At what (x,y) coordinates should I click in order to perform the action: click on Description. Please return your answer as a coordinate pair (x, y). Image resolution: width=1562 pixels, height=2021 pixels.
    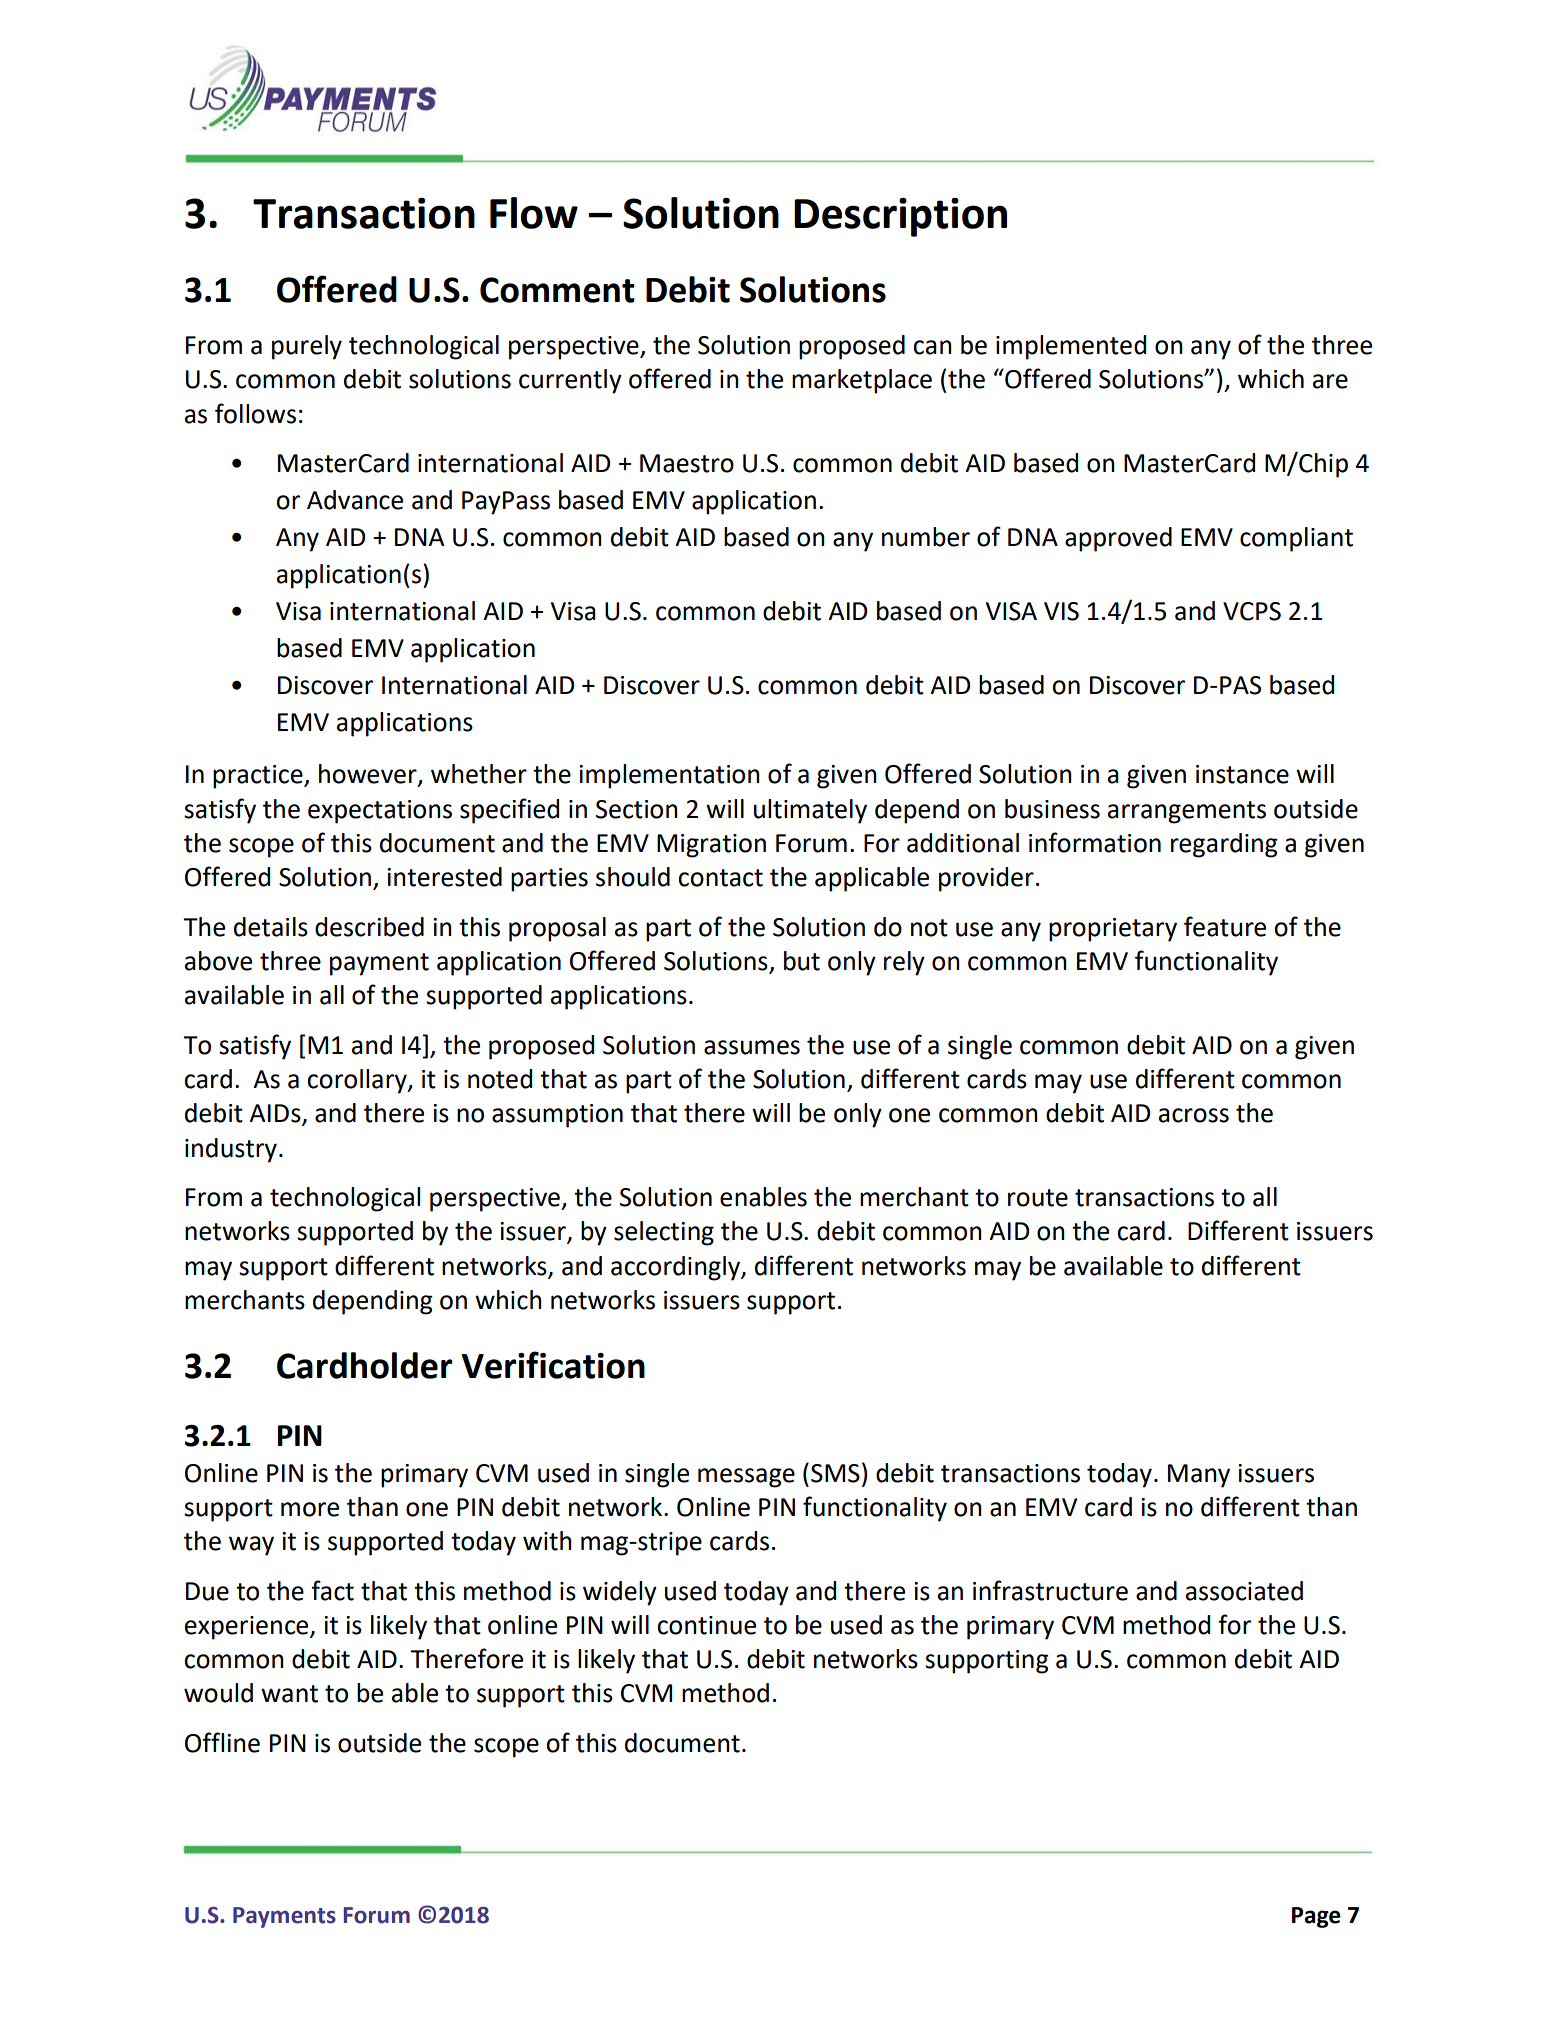
    Looking at the image, I should click on (900, 217).
